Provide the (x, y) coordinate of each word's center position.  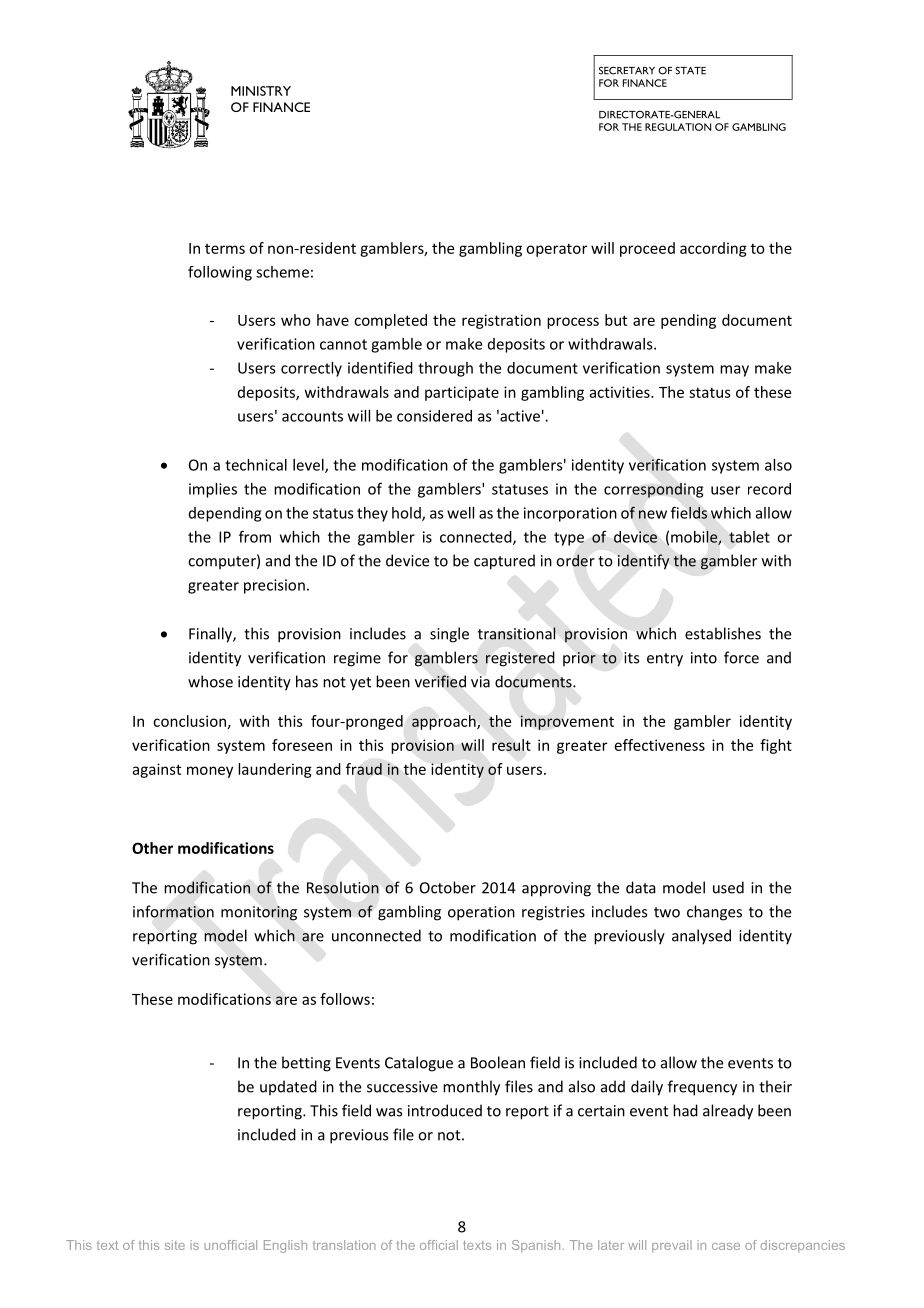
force (741, 657)
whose (210, 681)
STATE (690, 71)
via (480, 682)
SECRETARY (627, 71)
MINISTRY (261, 91)
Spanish (536, 1246)
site (175, 1245)
